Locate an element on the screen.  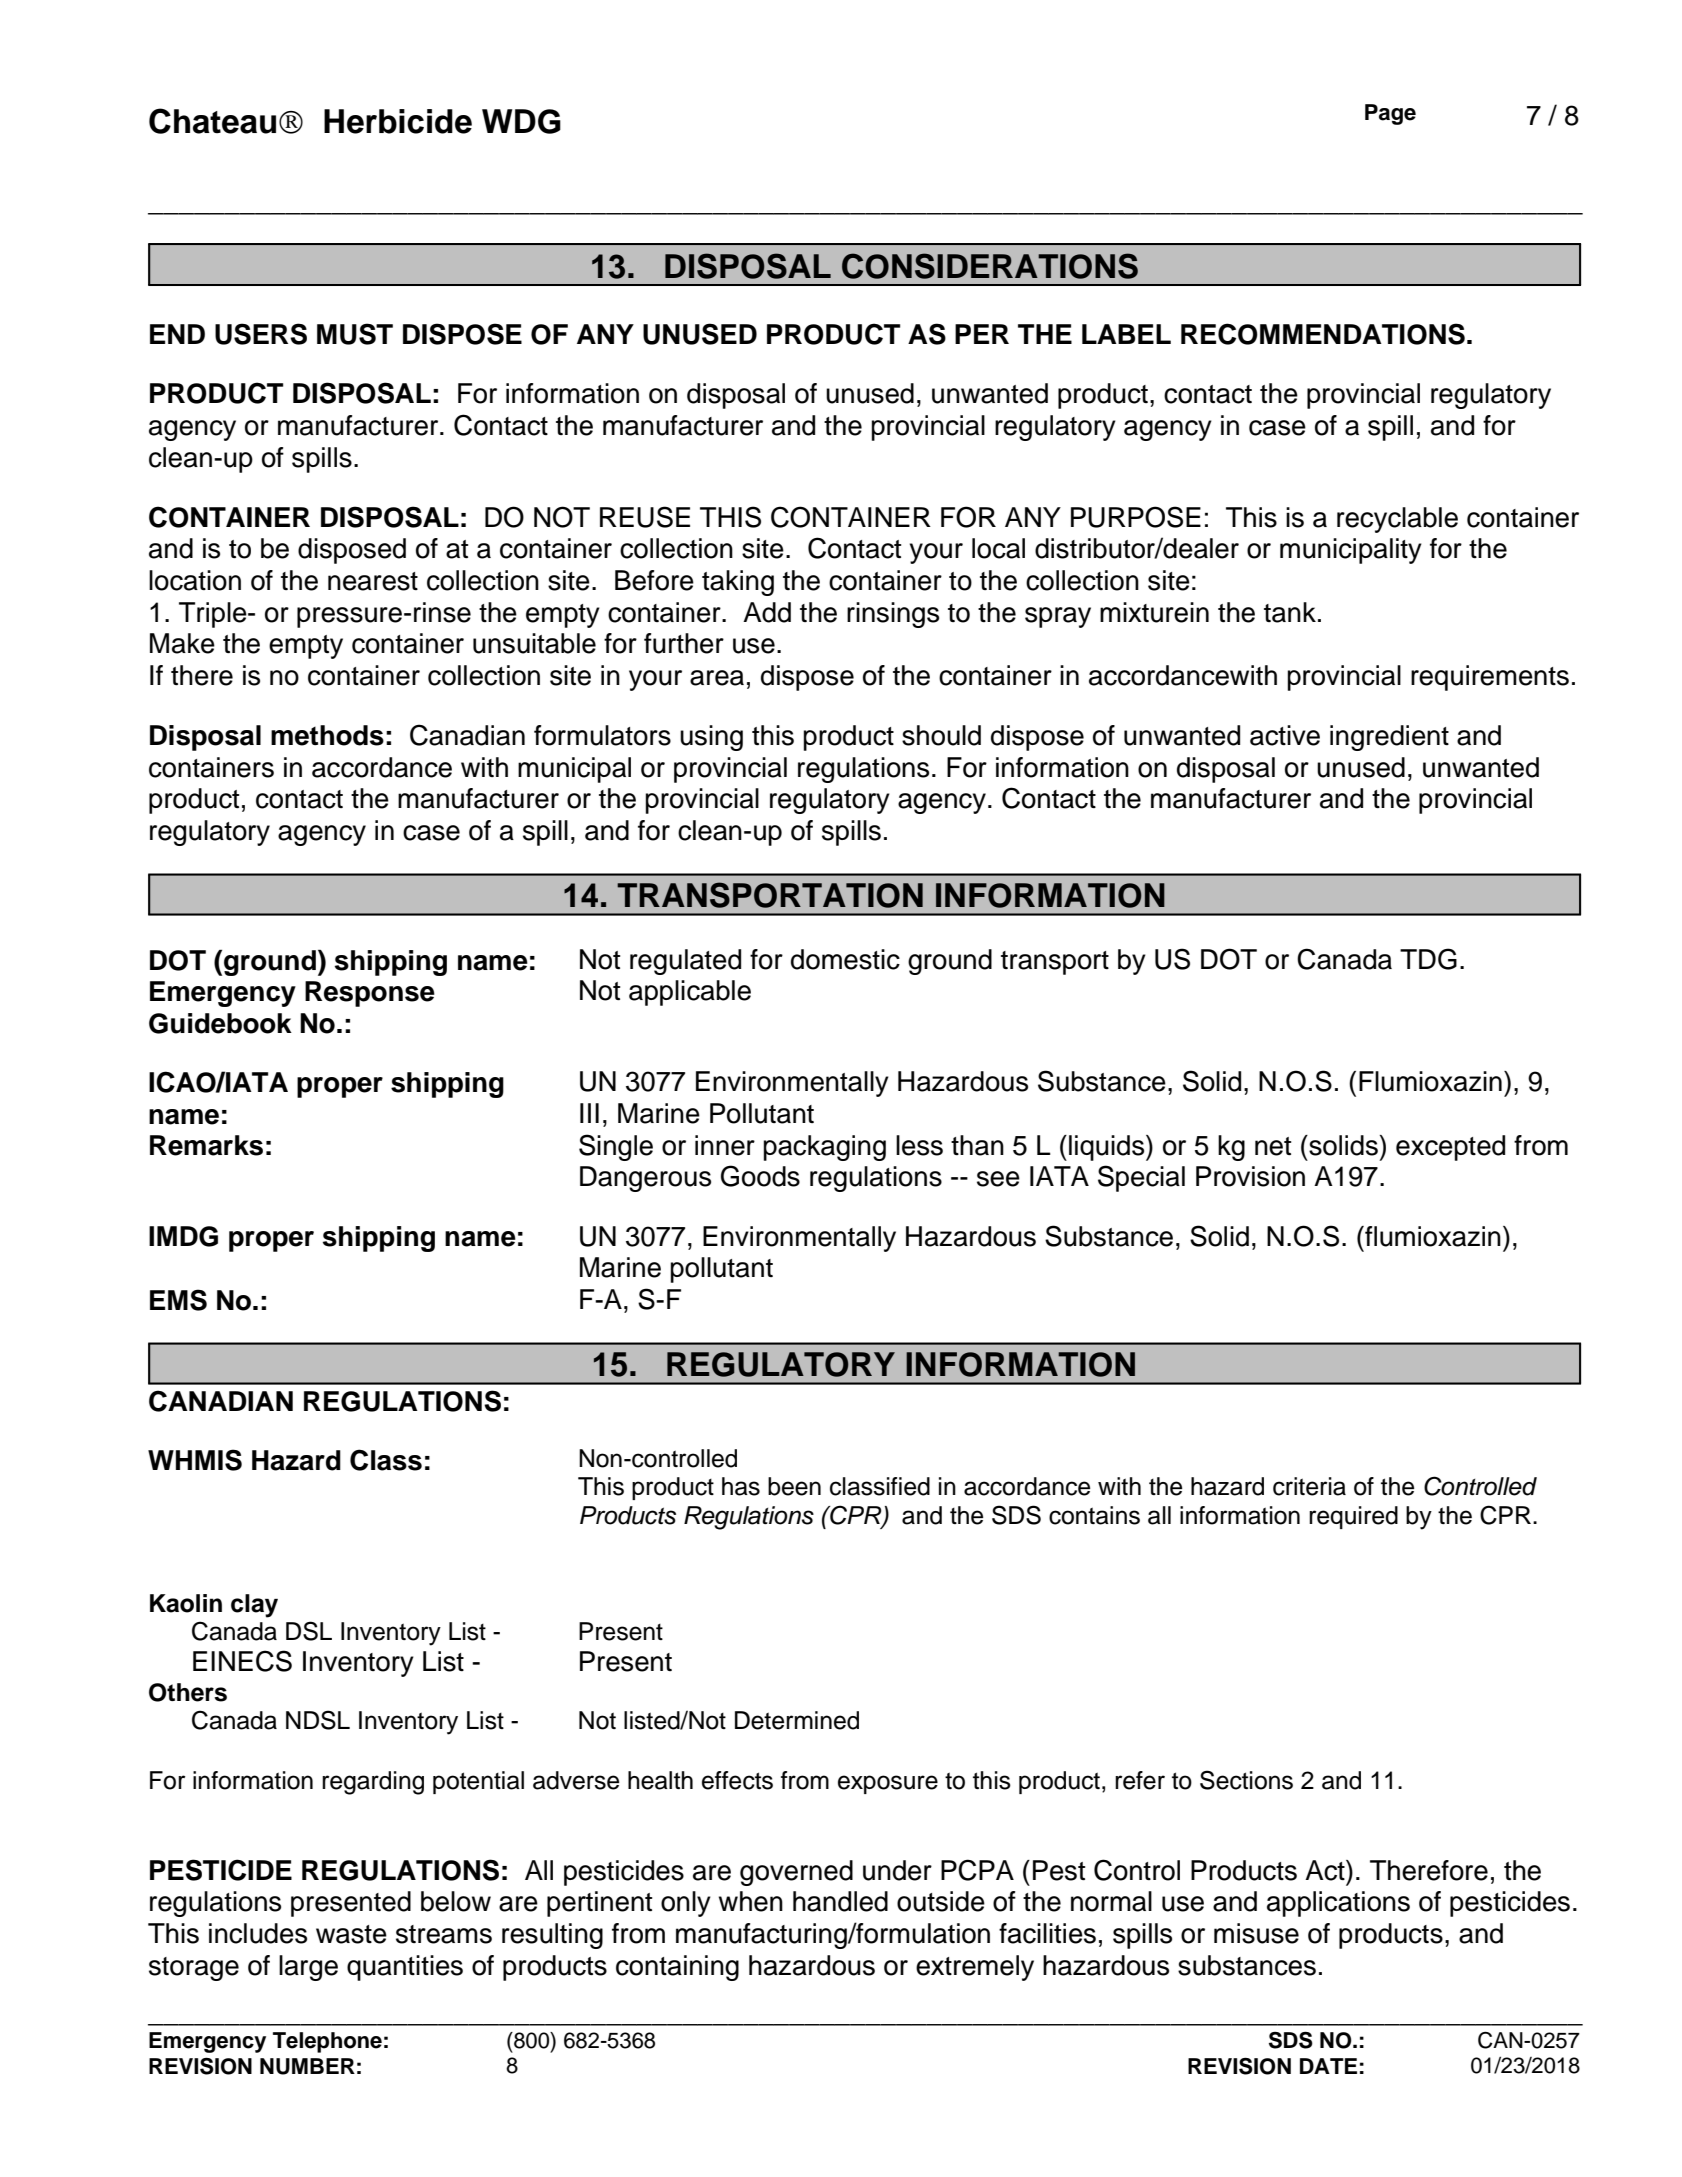
domestic is located at coordinates (845, 959).
